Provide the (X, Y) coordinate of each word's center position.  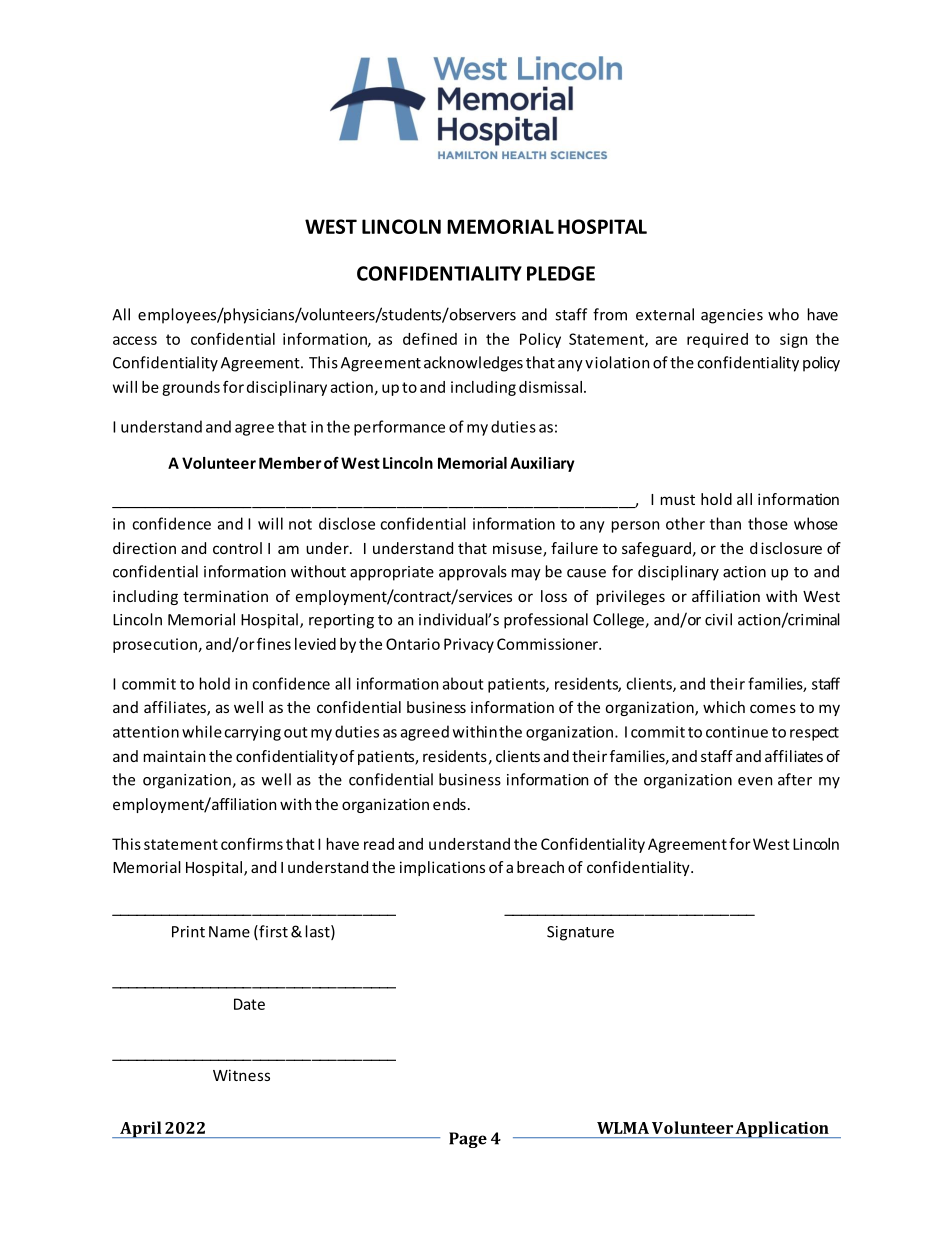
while (202, 731)
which (724, 707)
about (463, 683)
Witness (241, 1075)
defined (430, 339)
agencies (732, 316)
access (135, 340)
